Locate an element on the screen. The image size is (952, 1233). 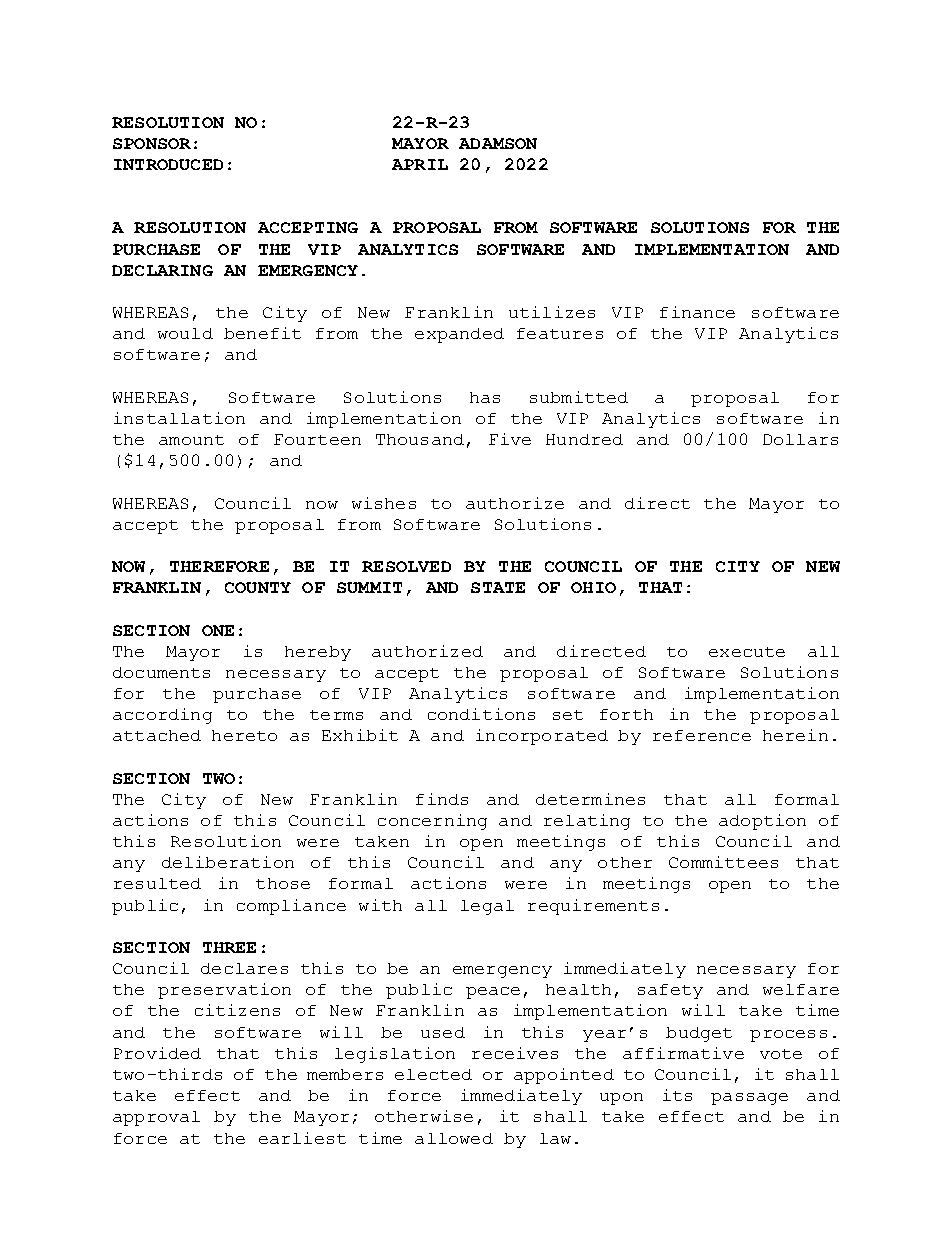
INTRODUCED is located at coordinates (168, 164).
